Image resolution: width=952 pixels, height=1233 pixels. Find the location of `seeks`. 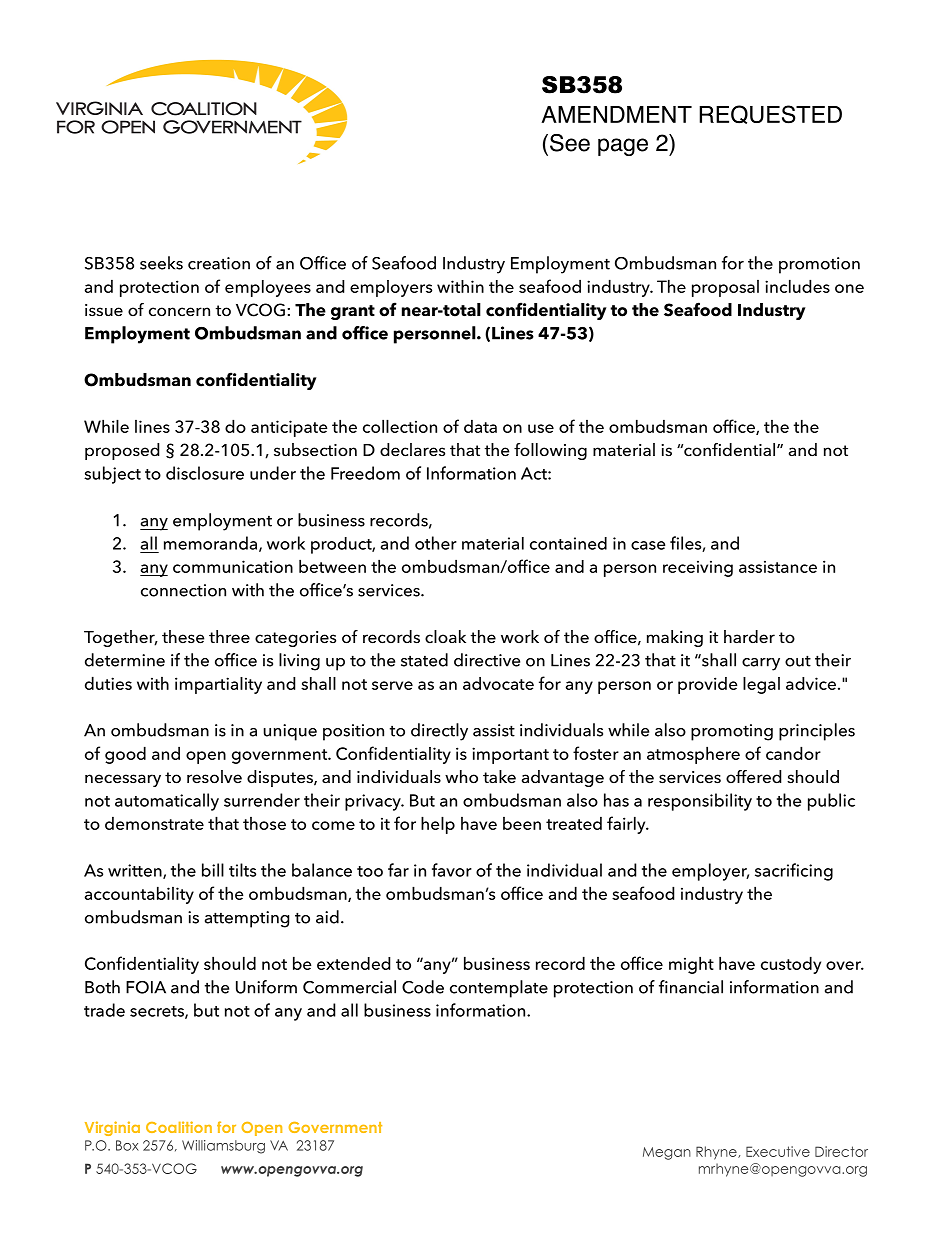

seeks is located at coordinates (161, 263).
